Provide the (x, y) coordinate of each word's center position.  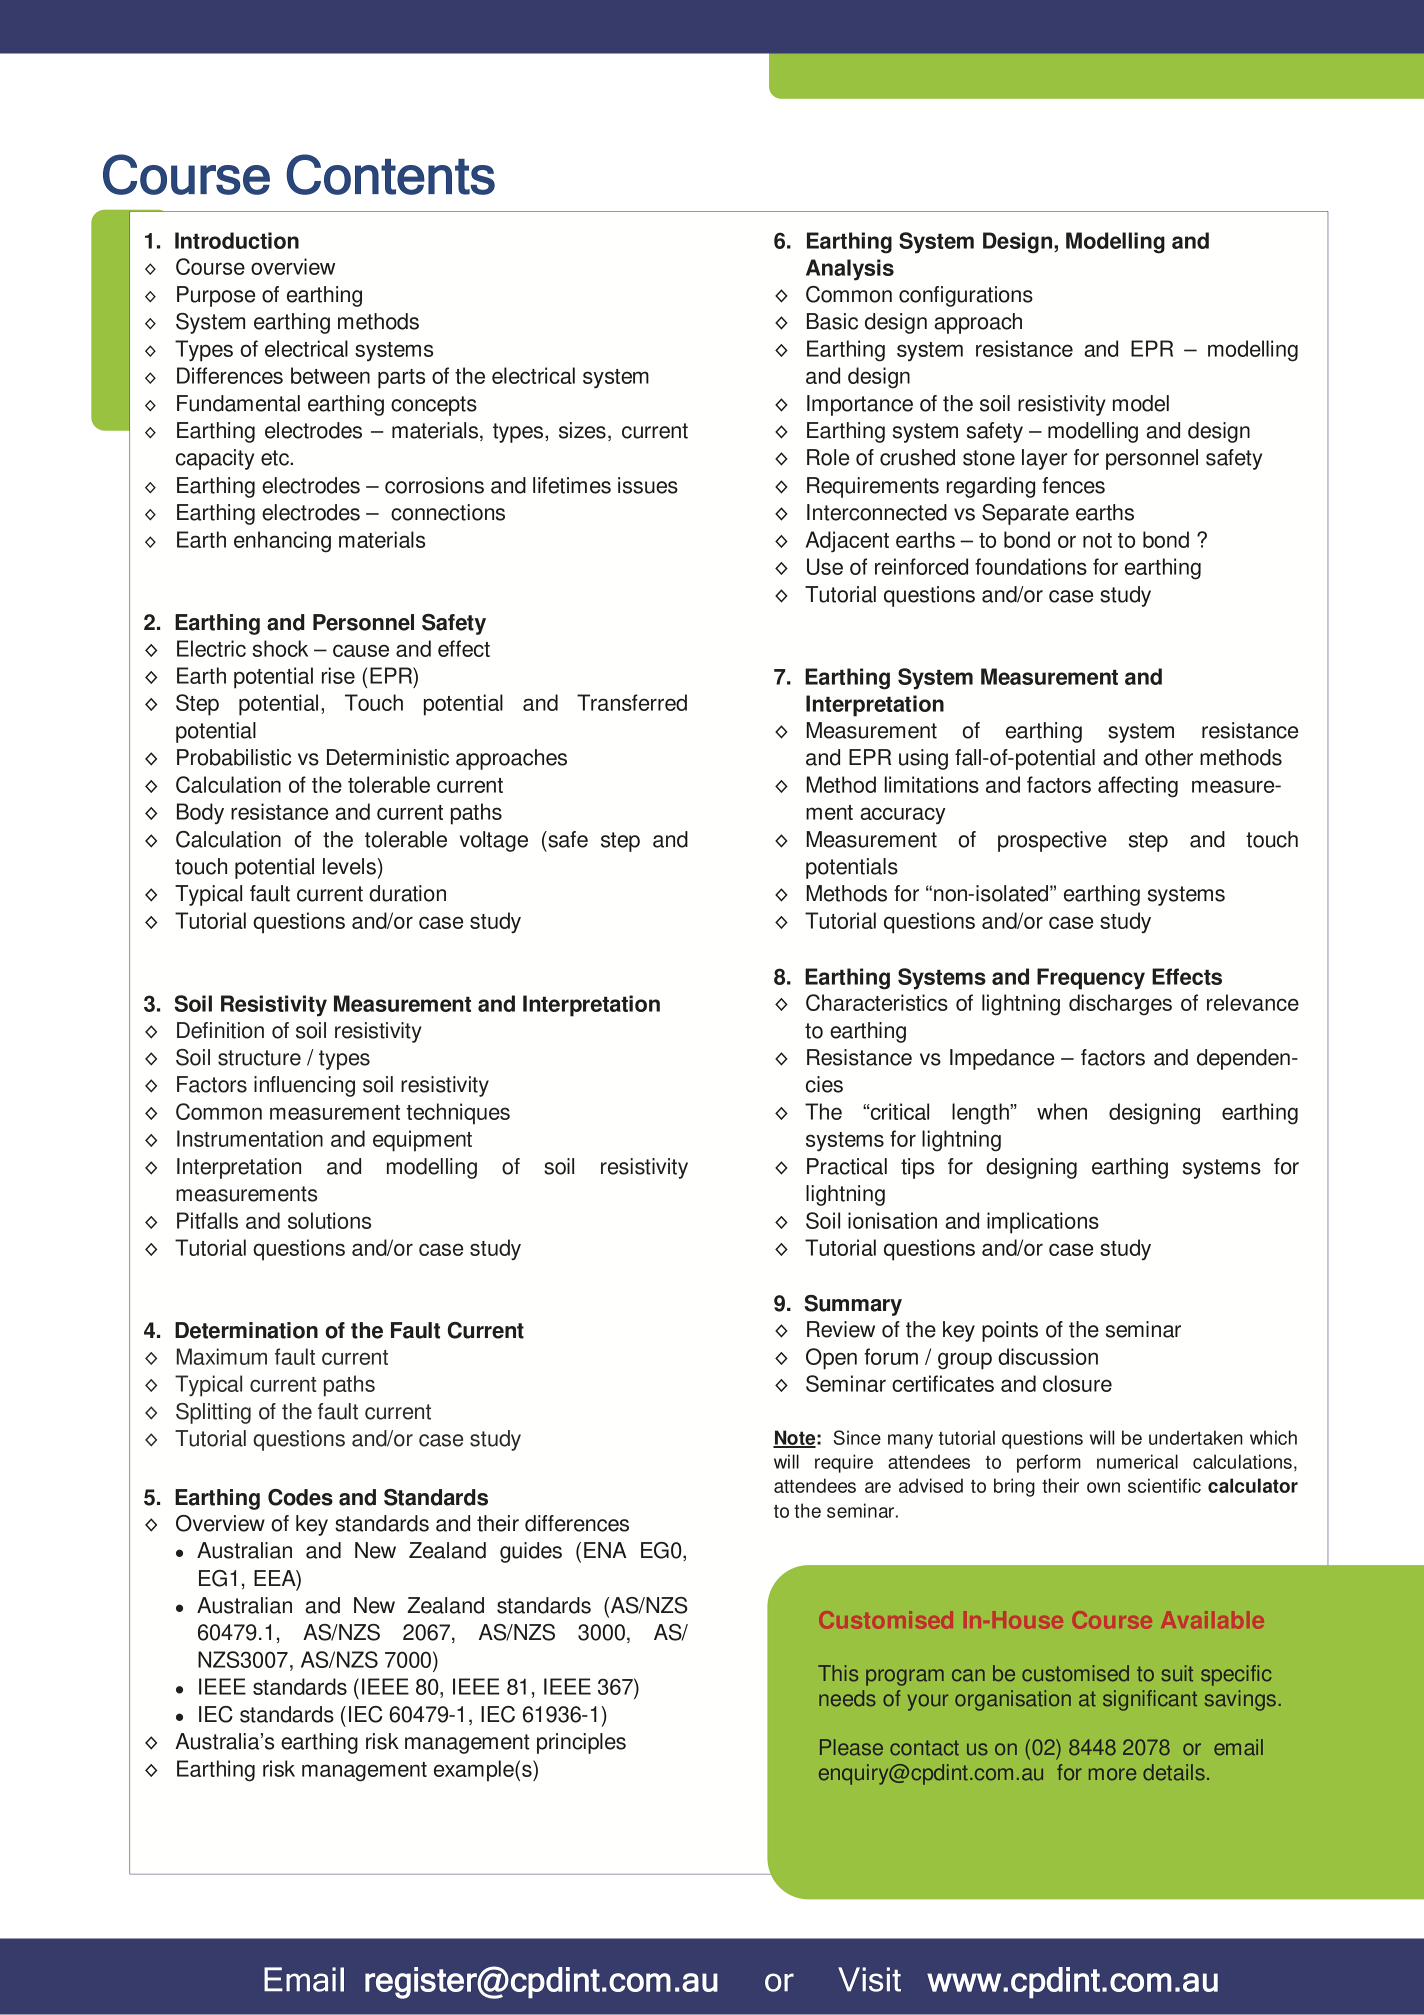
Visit (869, 1979)
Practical (847, 1166)
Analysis (850, 270)
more (1112, 1774)
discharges (1120, 1005)
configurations (966, 296)
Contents (390, 174)
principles (581, 1743)
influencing (304, 1086)
